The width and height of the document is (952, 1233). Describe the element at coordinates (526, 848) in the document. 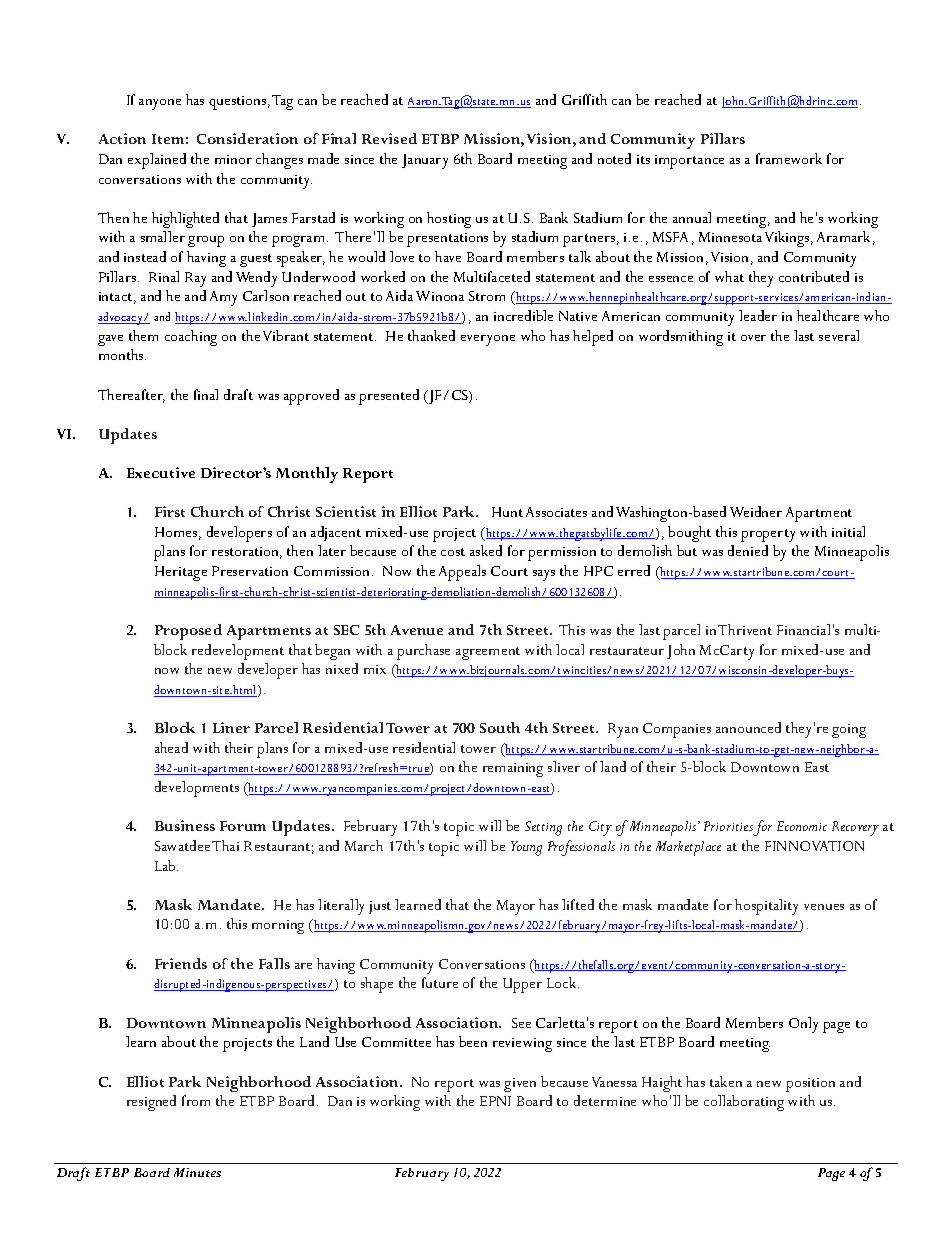

I see `Young` at that location.
